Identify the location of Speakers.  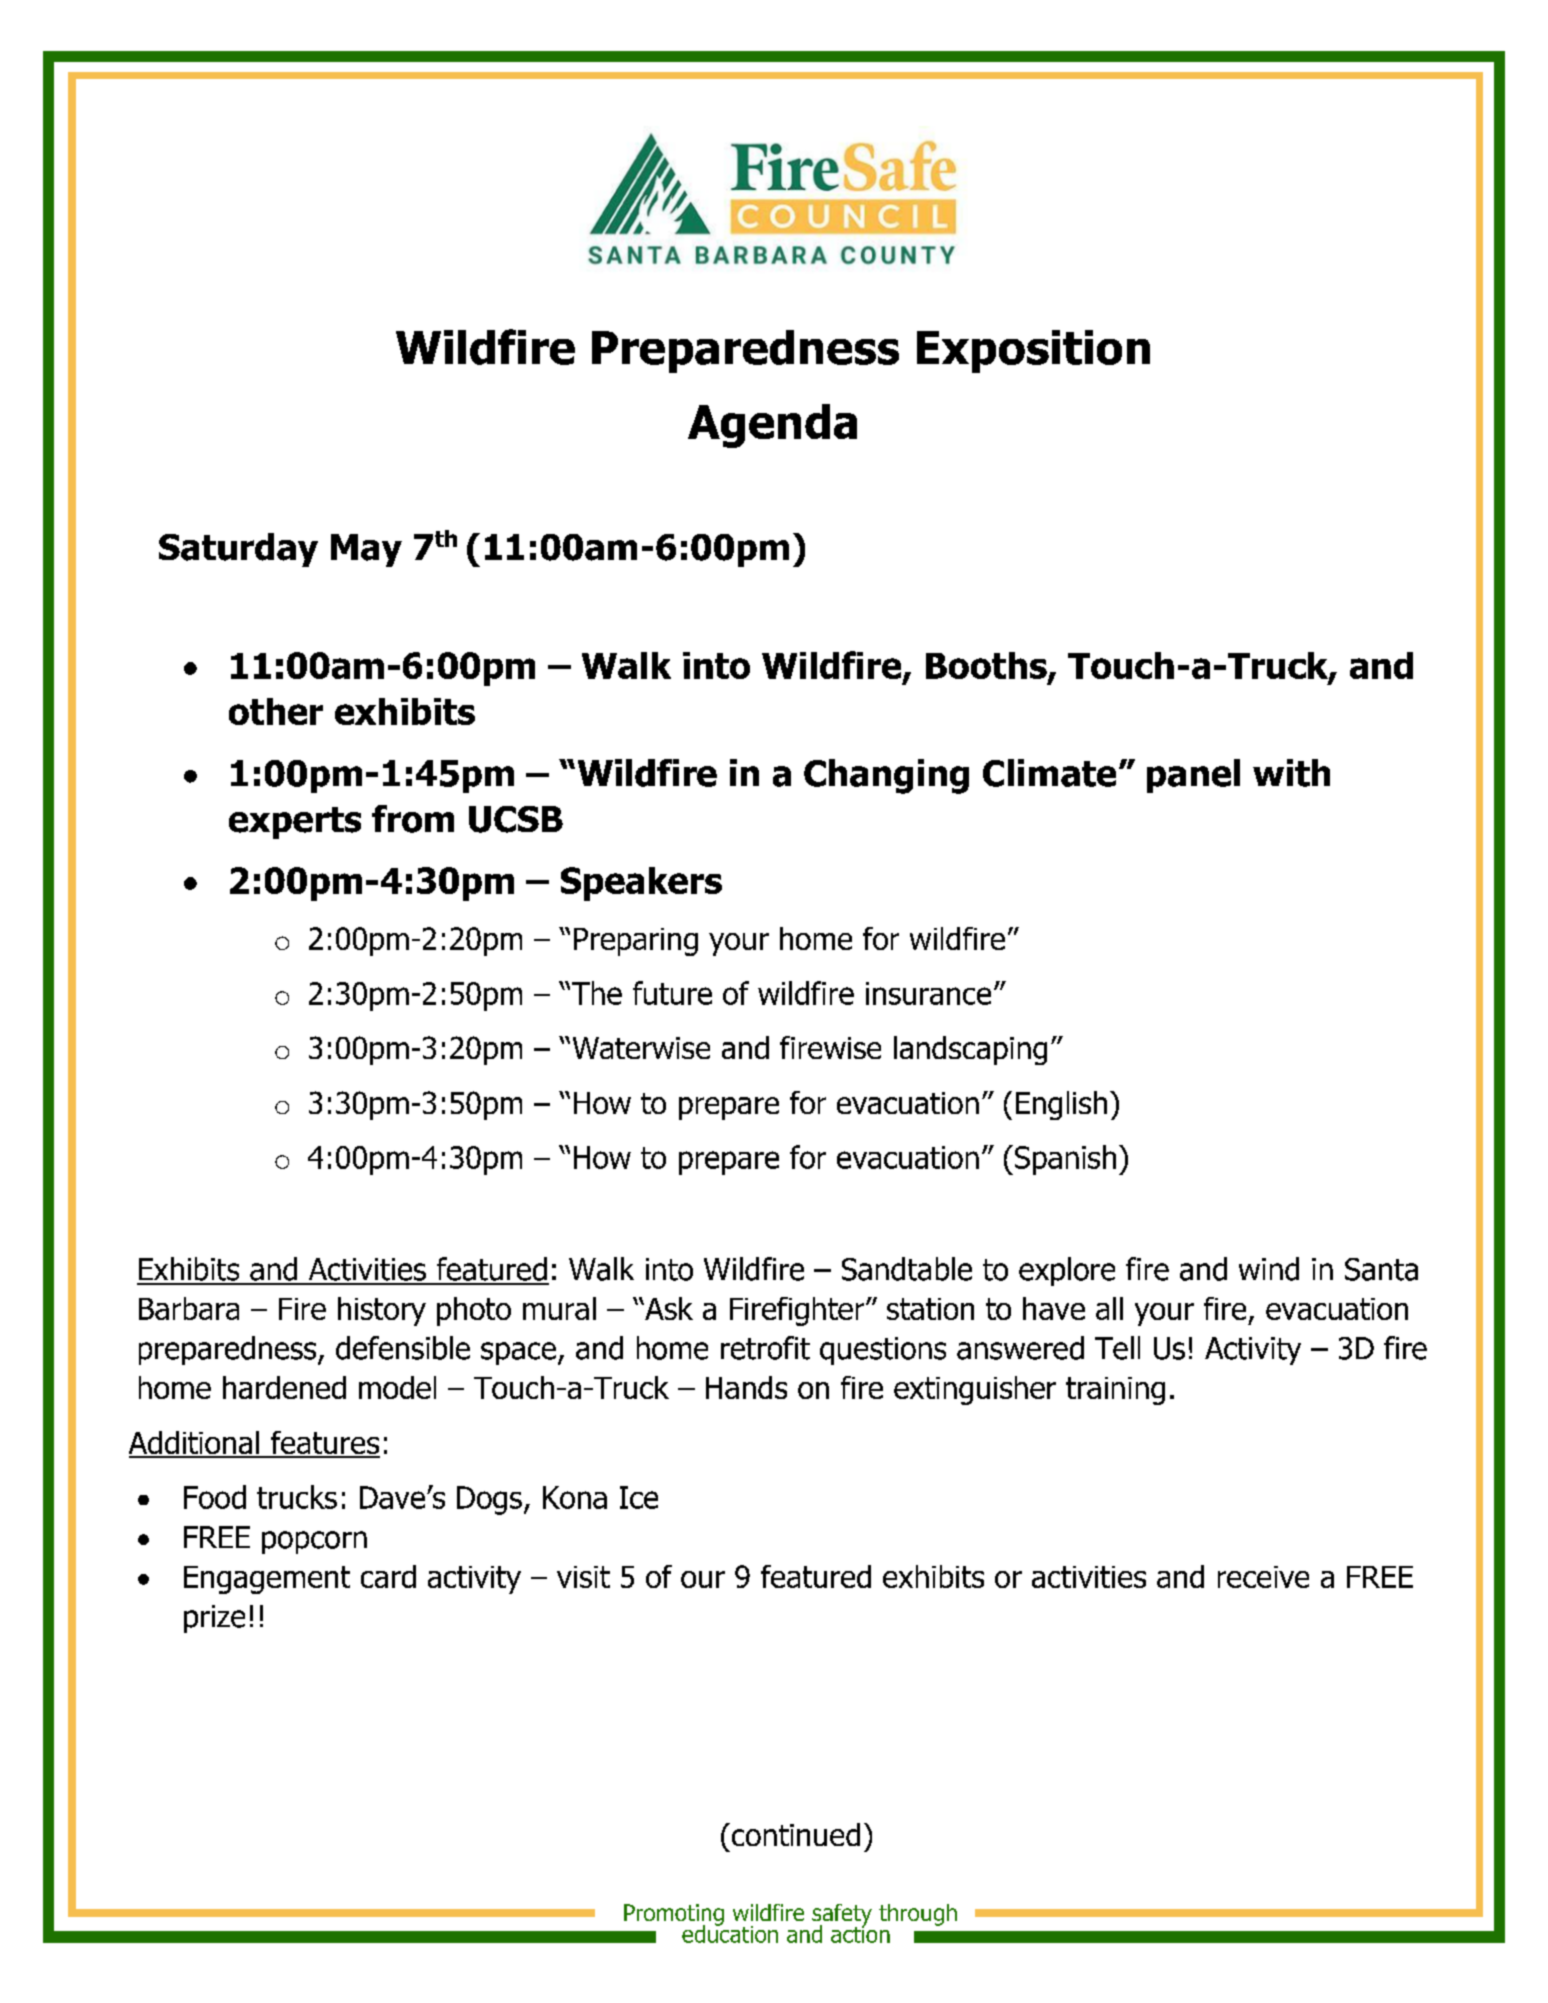
(641, 884).
